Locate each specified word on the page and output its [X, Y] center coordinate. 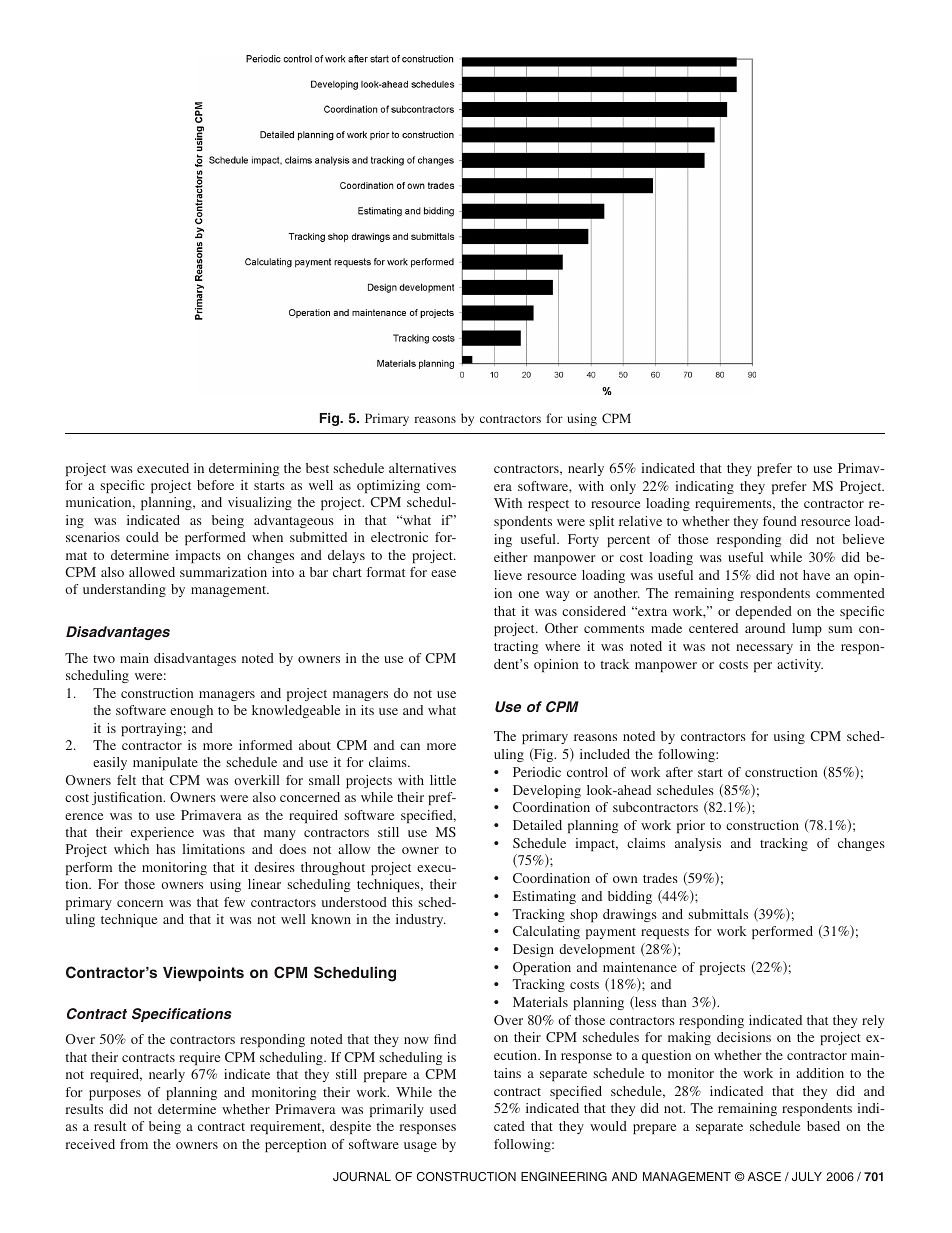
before [215, 485]
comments [614, 629]
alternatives [422, 468]
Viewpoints [203, 973]
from [134, 1144]
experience [162, 833]
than [674, 1002]
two [104, 659]
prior [691, 826]
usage [420, 1147]
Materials [540, 1002]
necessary [764, 649]
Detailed [537, 825]
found [780, 521]
